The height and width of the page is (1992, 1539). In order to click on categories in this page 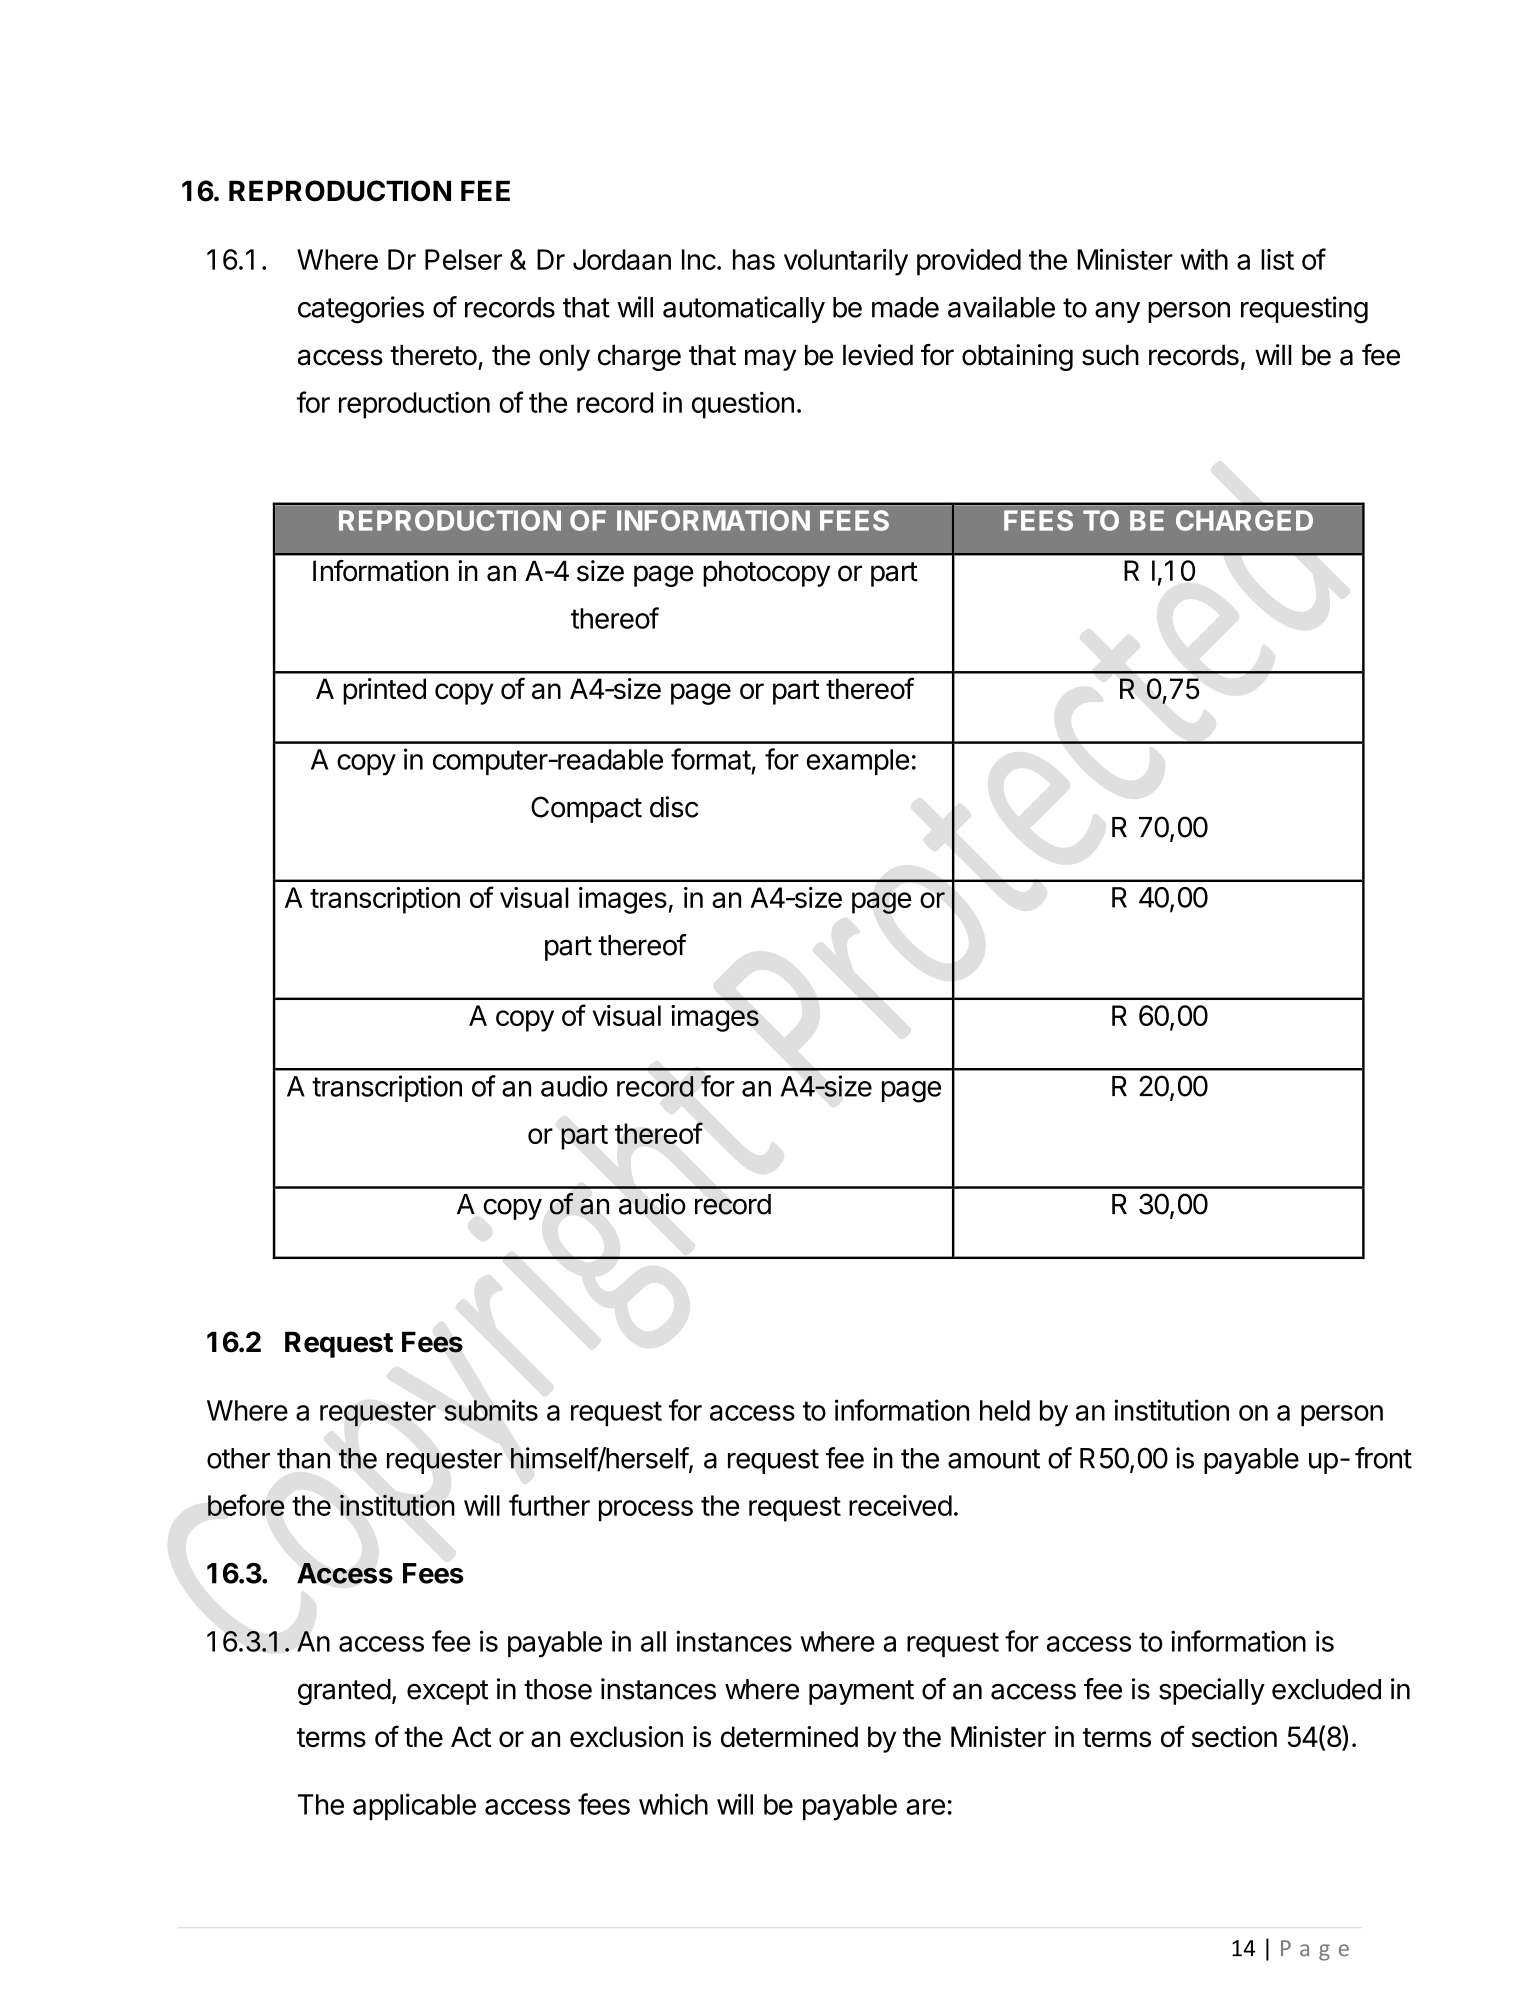, I will do `click(361, 310)`.
